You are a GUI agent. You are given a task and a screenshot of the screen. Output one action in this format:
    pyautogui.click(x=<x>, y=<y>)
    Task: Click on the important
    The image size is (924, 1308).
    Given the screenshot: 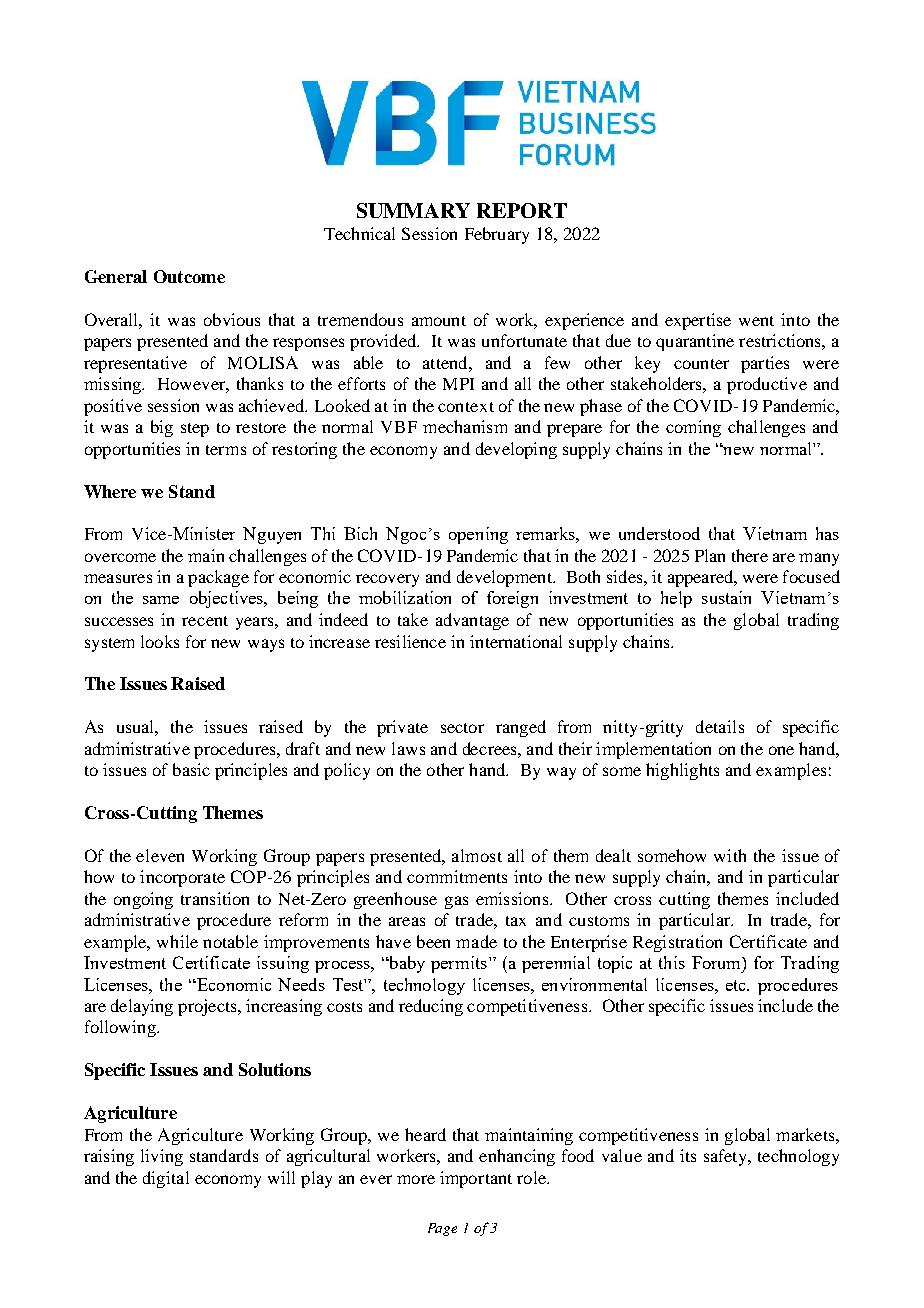 What is the action you would take?
    pyautogui.click(x=476, y=1179)
